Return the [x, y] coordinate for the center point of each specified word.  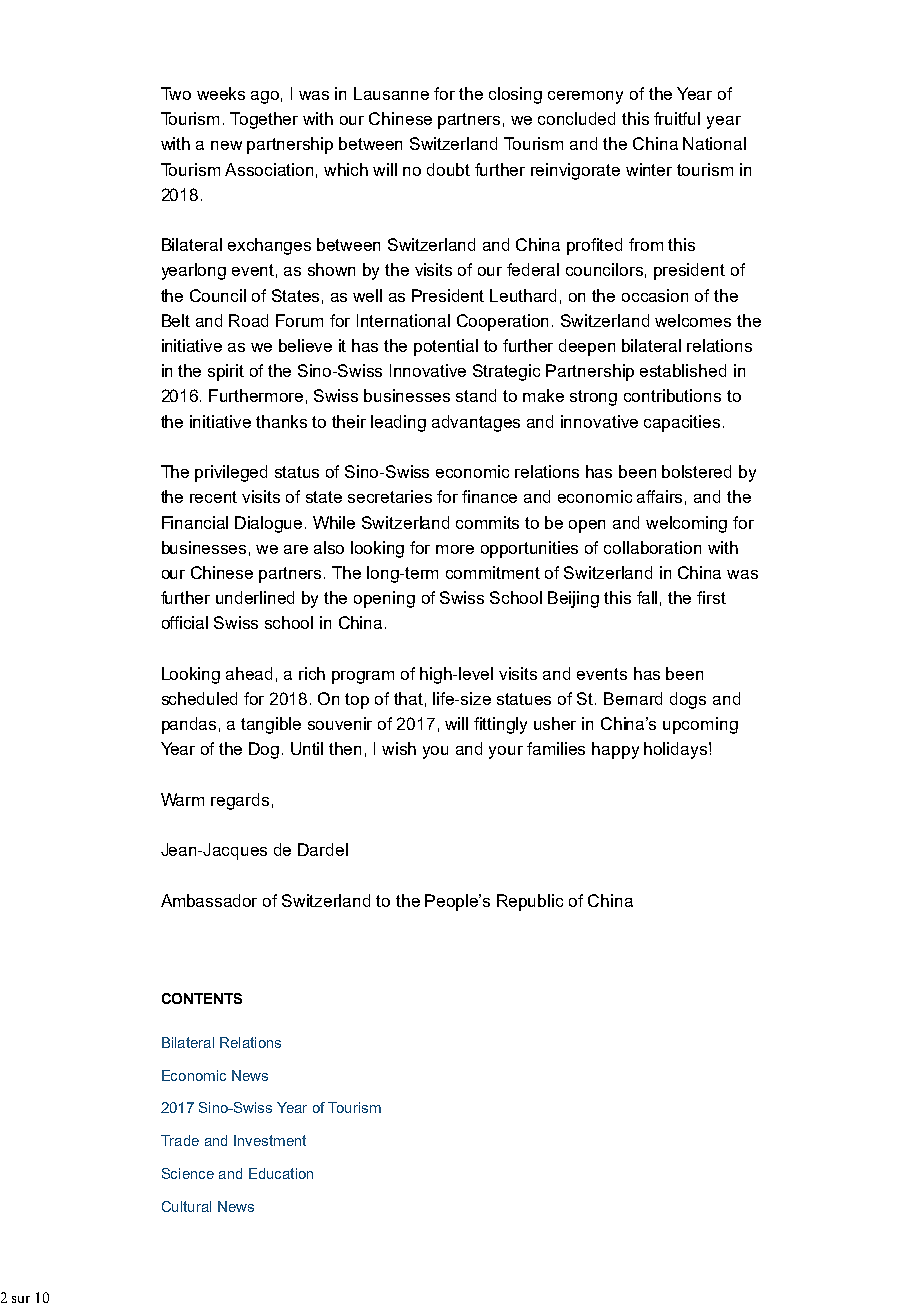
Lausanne [391, 93]
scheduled [199, 698]
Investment [270, 1140]
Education [281, 1173]
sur [21, 1299]
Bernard [633, 698]
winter [649, 169]
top [357, 701]
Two [176, 93]
